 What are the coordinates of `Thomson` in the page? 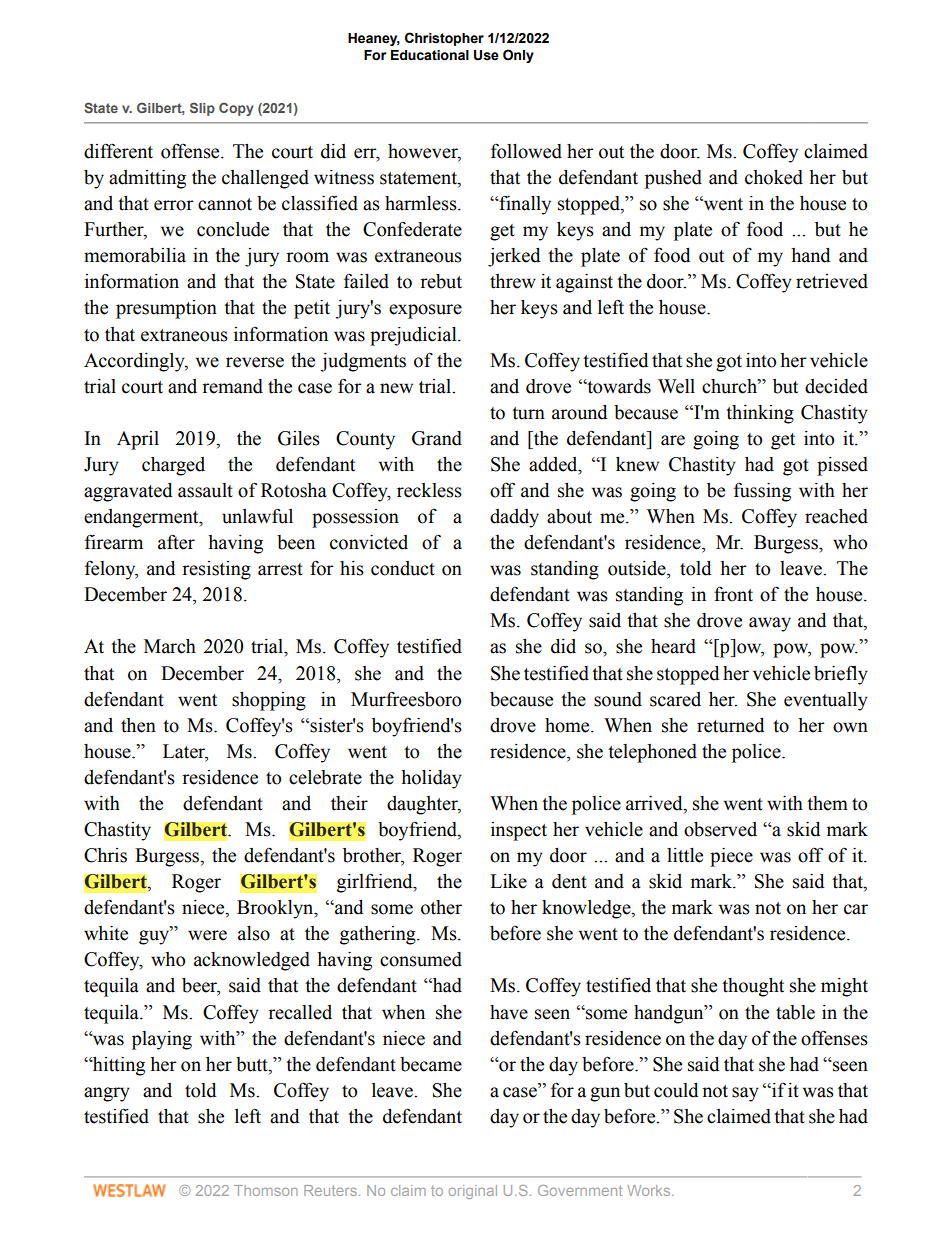 It's located at (266, 1190).
